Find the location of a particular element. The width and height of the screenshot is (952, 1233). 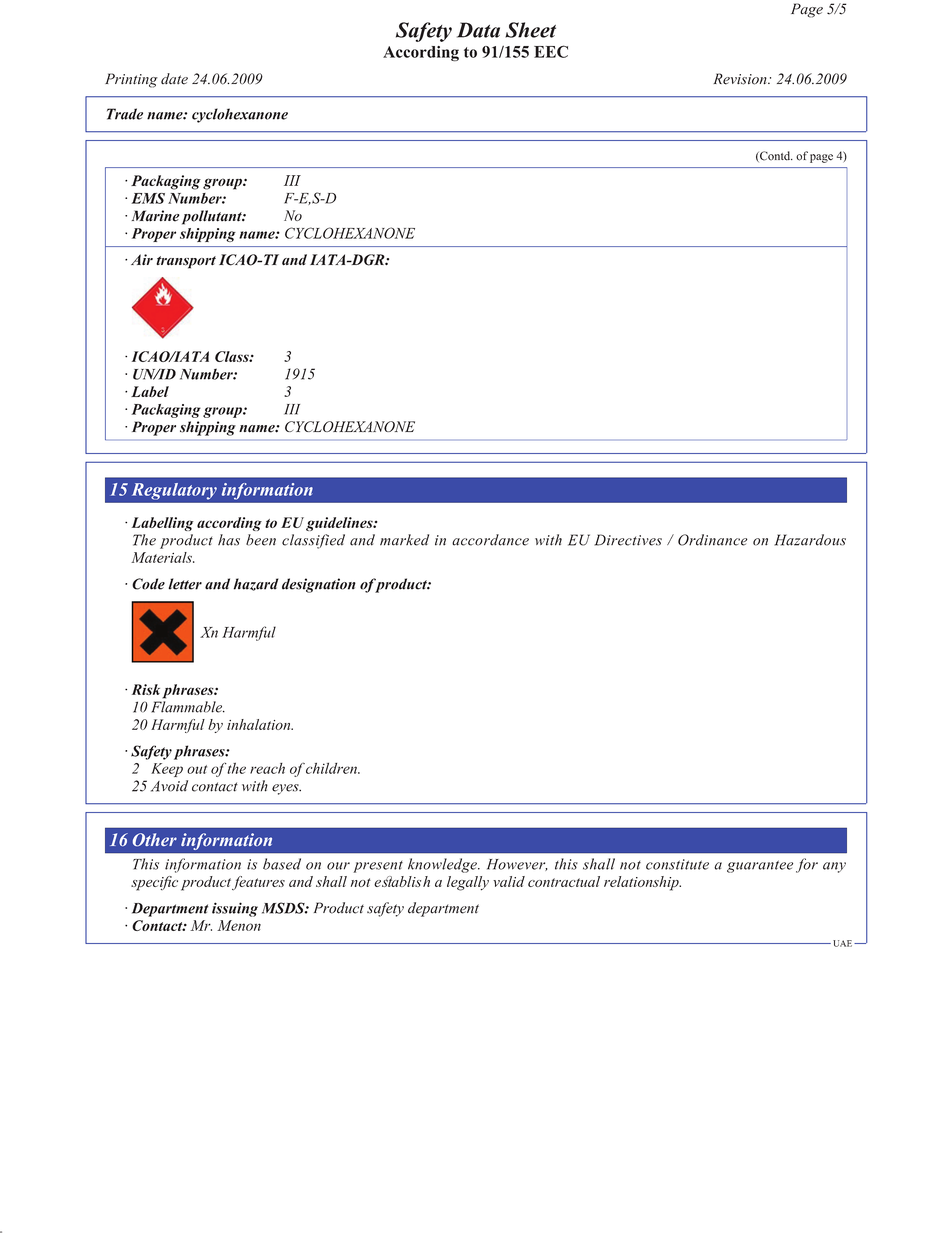

accordance is located at coordinates (490, 540).
